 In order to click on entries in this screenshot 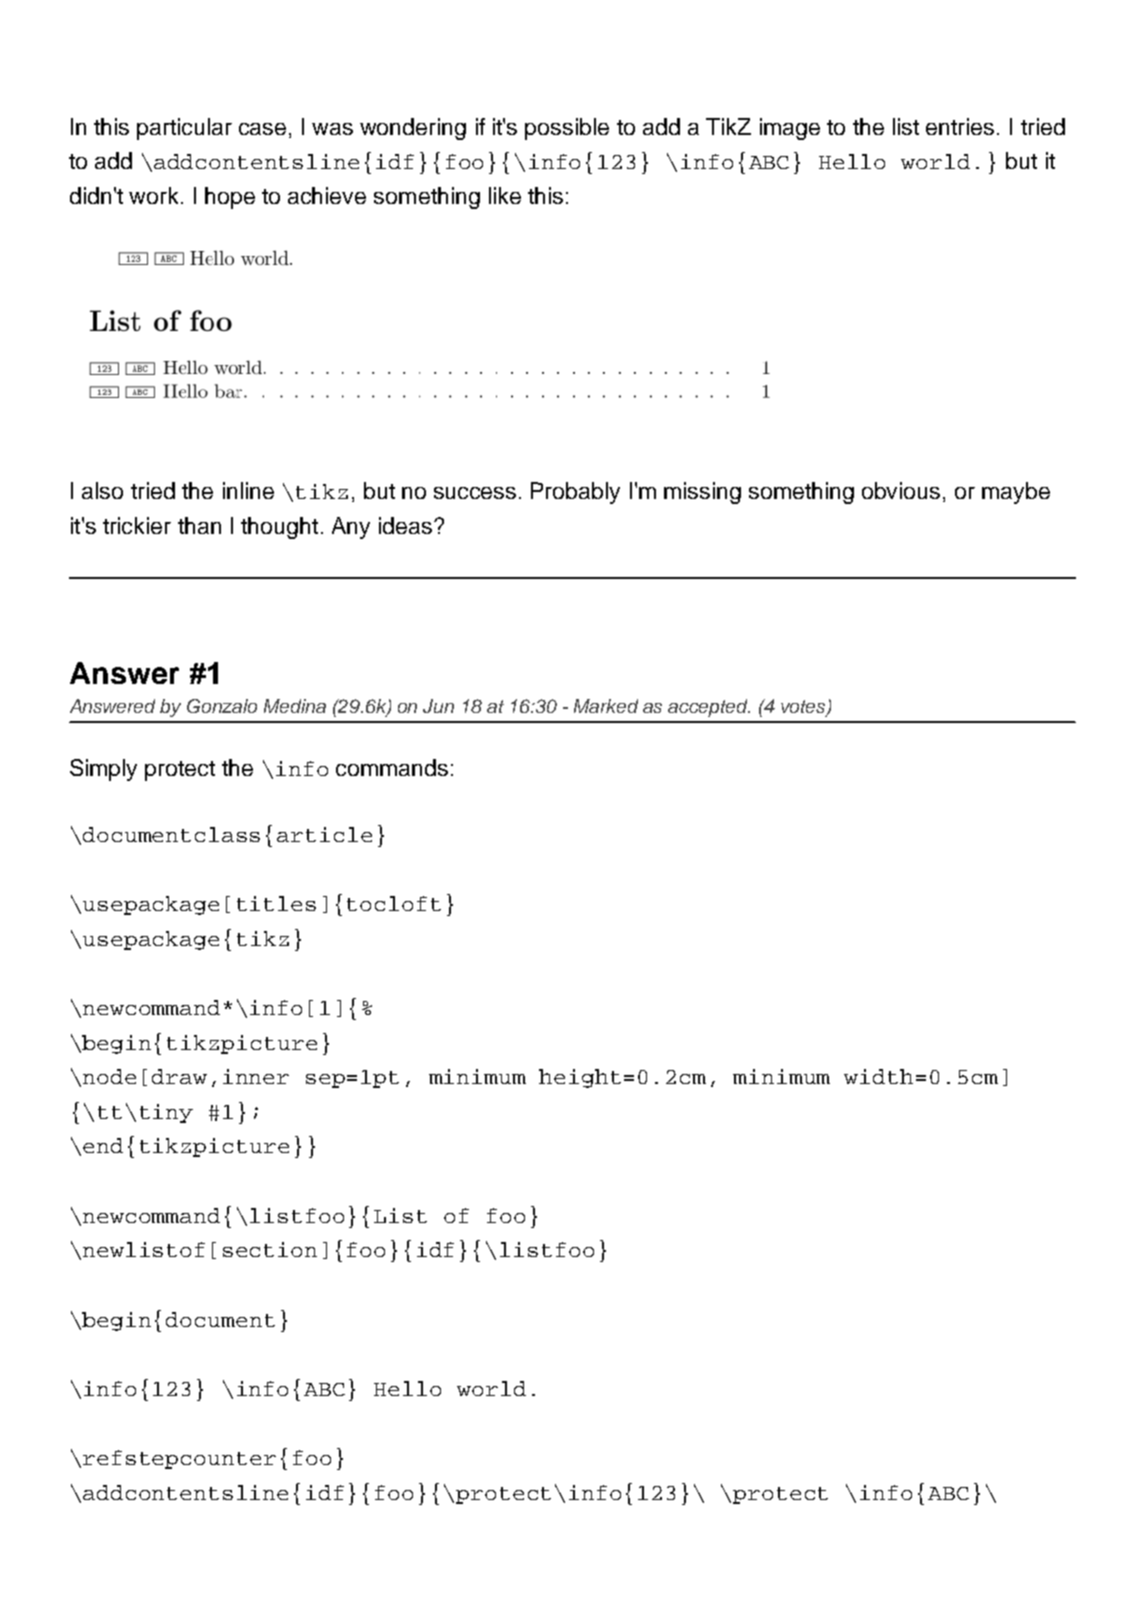, I will do `click(960, 126)`.
